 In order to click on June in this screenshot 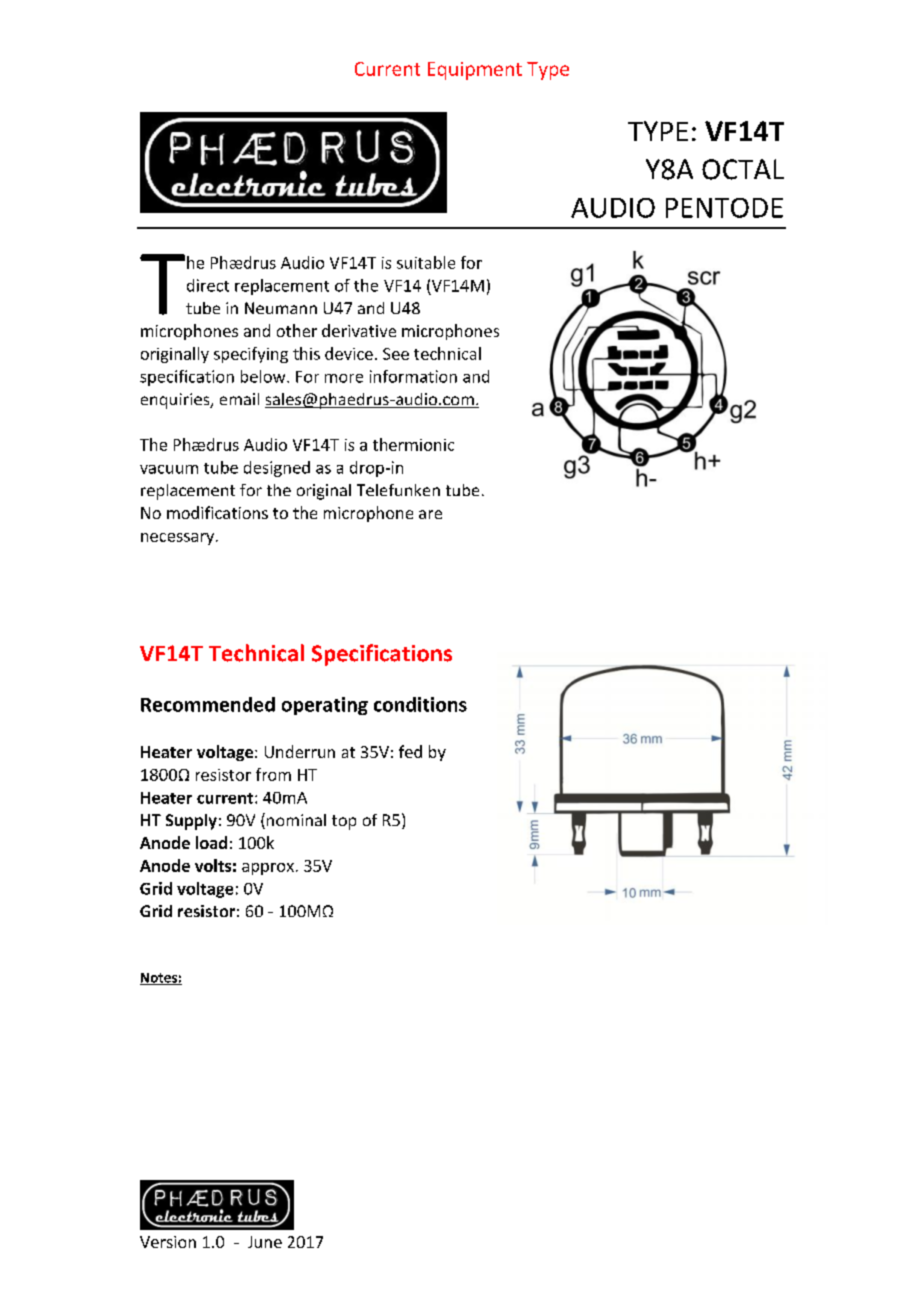, I will do `click(265, 1242)`.
